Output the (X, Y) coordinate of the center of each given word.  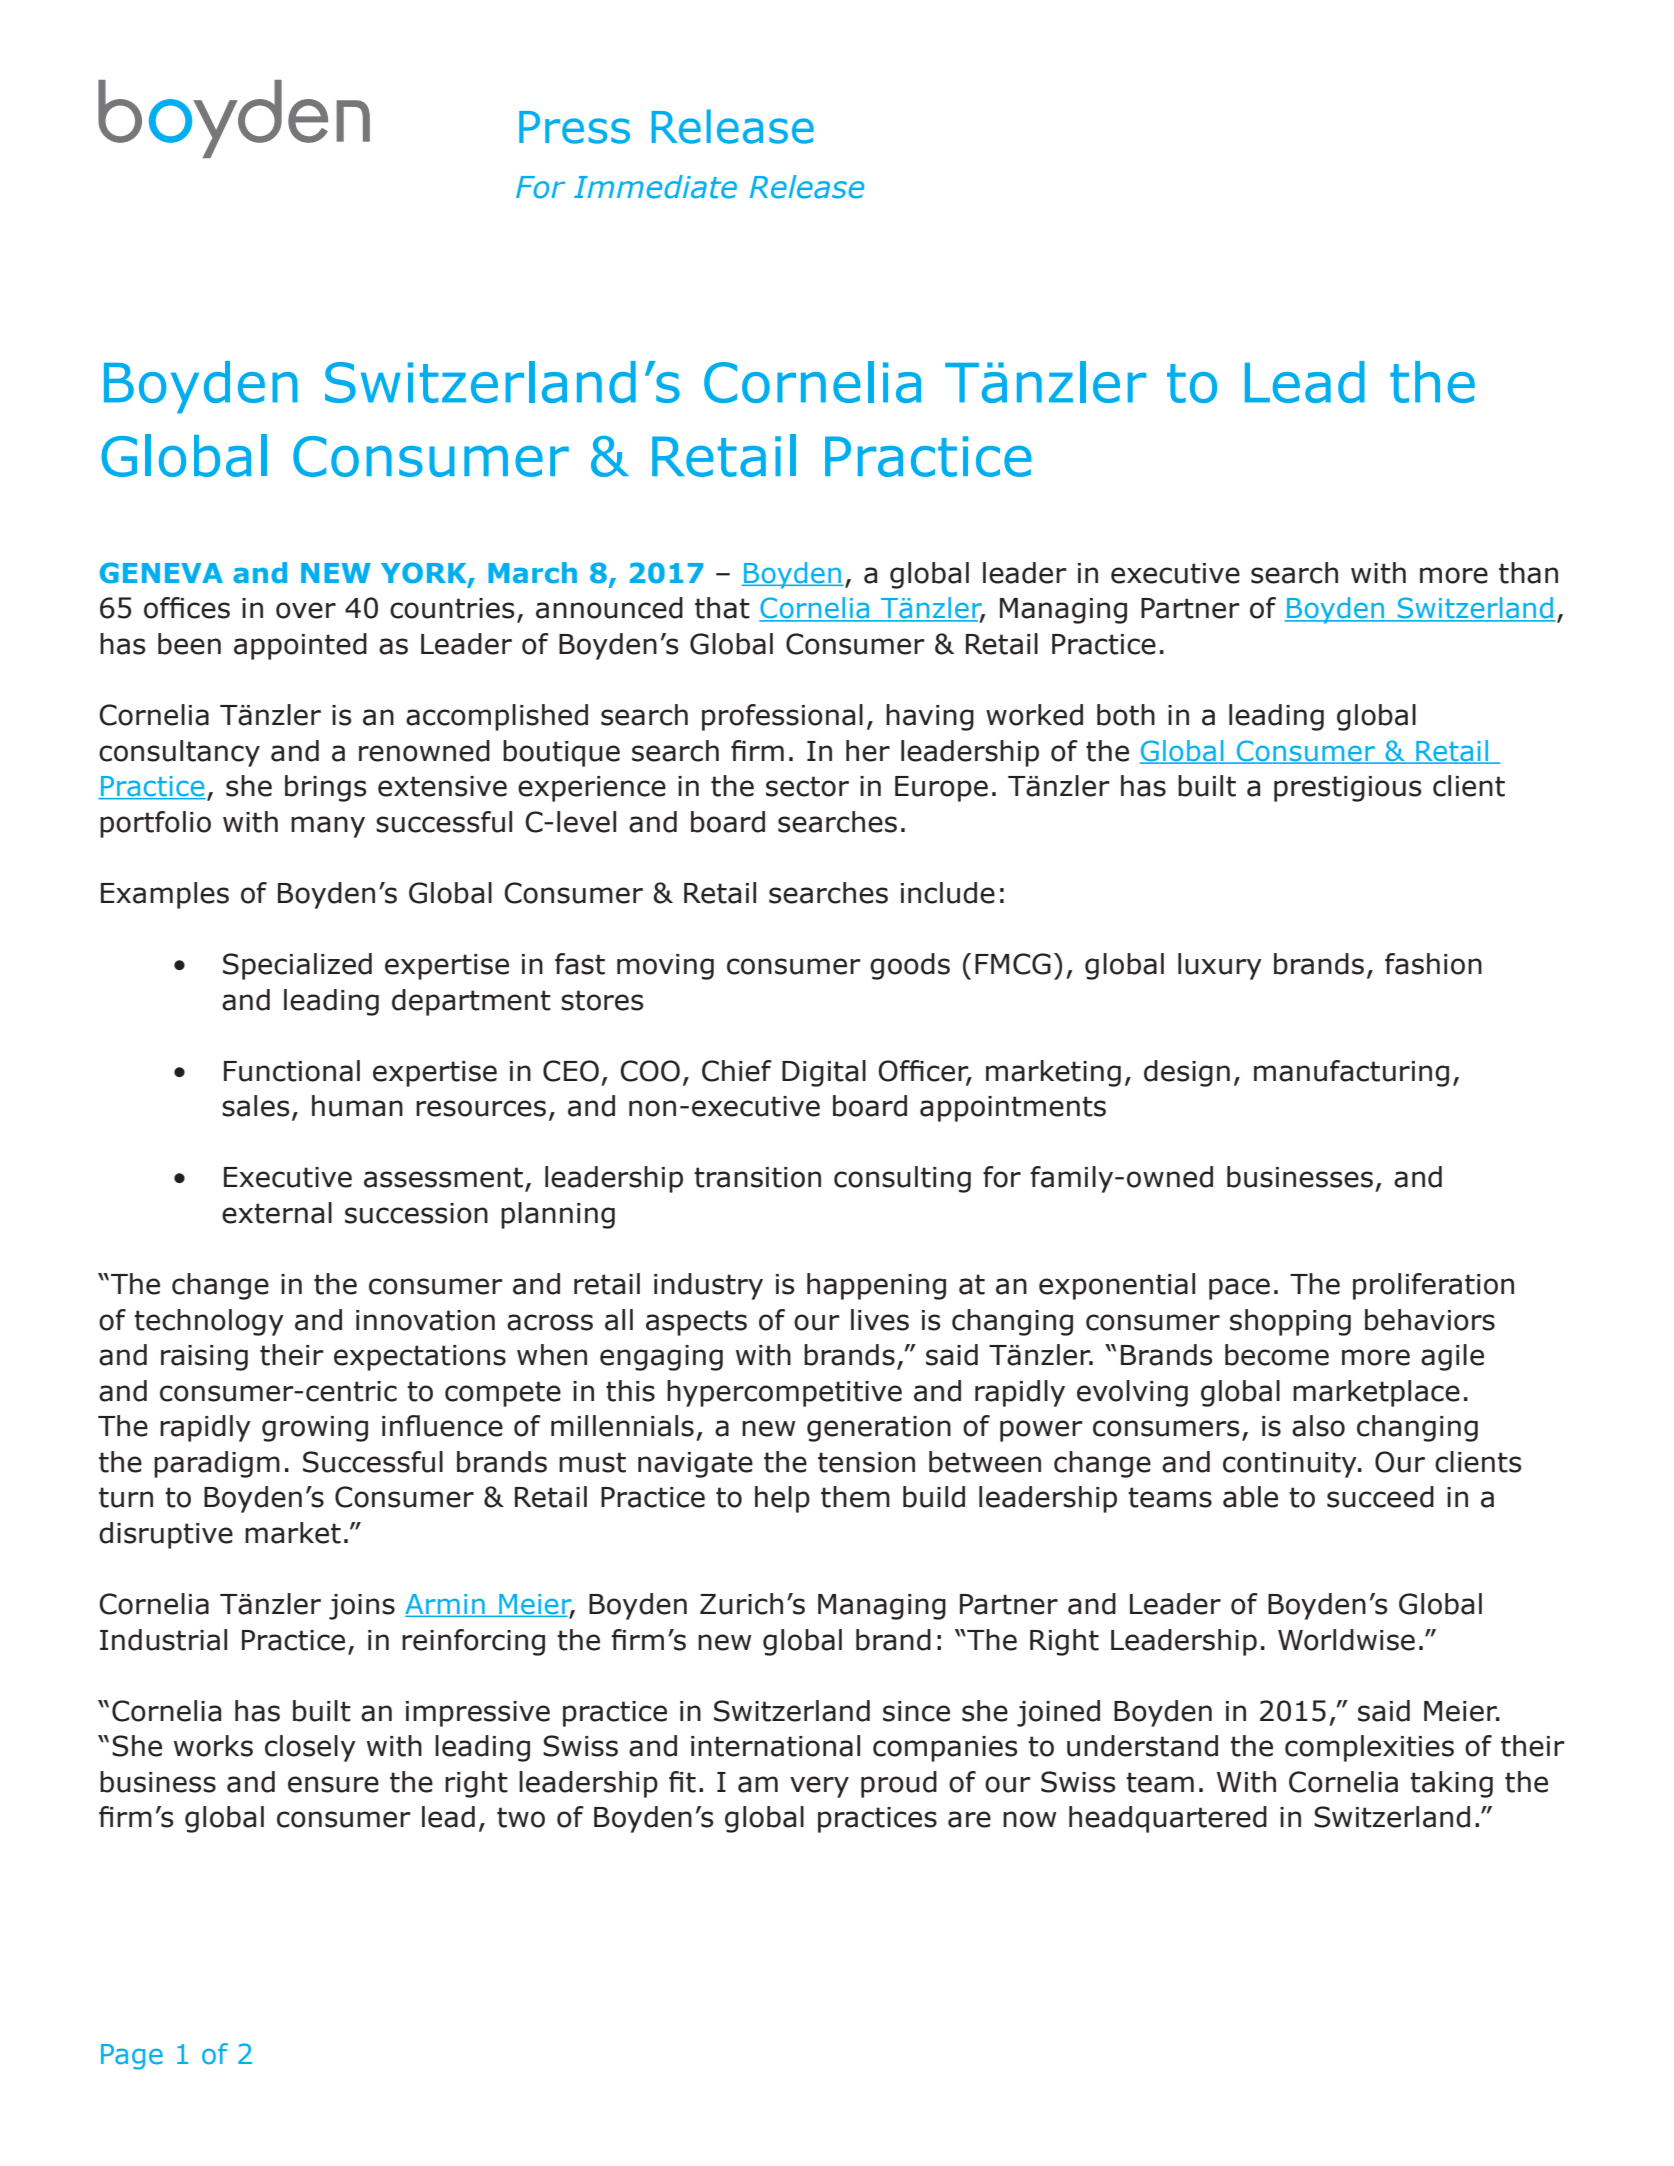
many (328, 827)
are (969, 1819)
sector (807, 786)
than (1528, 573)
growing (315, 1429)
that (722, 608)
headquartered (1168, 1819)
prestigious (1348, 789)
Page (132, 2057)
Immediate (655, 187)
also (1318, 1426)
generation (879, 1429)
